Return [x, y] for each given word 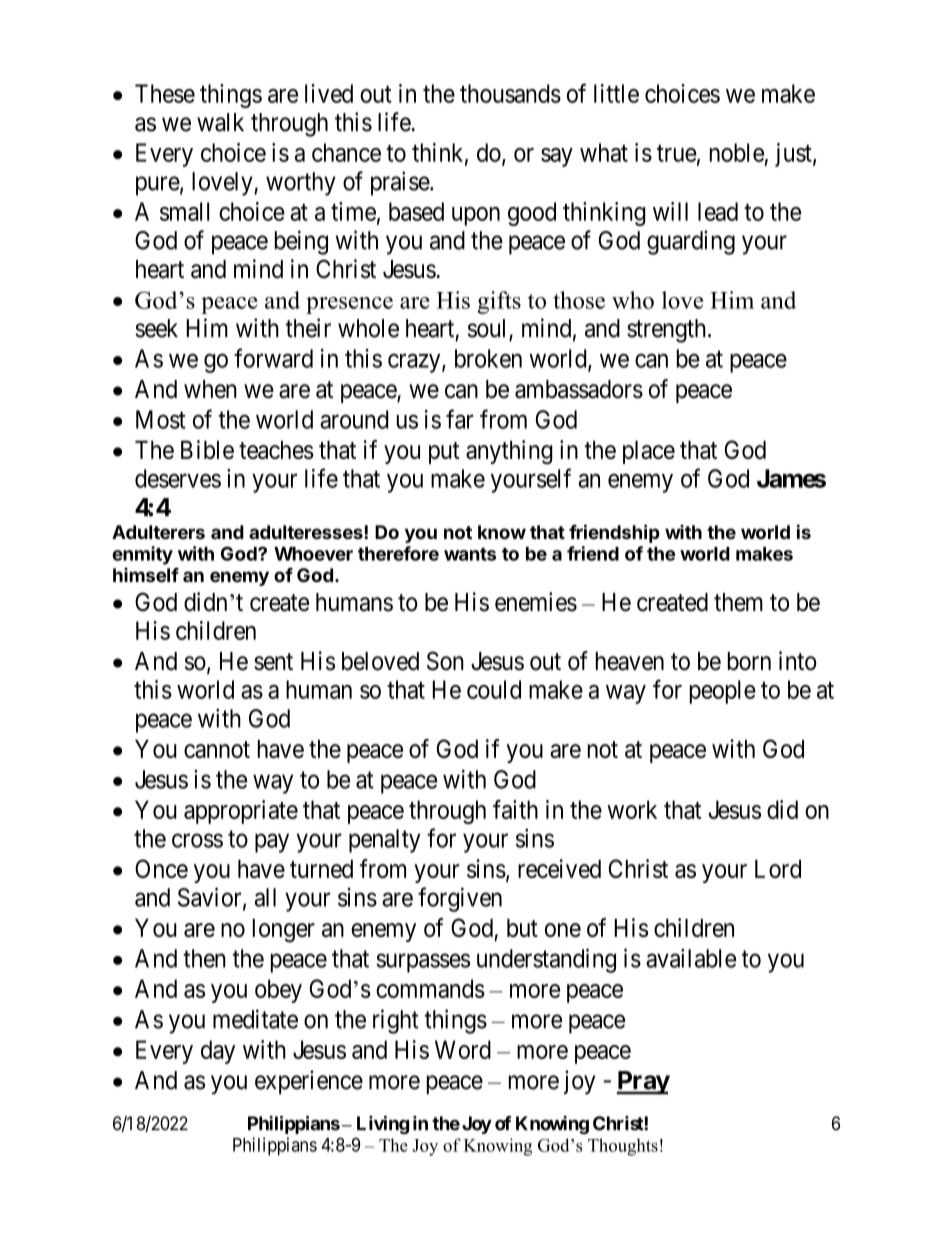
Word [463, 1049]
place [649, 452]
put [444, 453]
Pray [643, 1083]
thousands [510, 93]
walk [220, 122]
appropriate [241, 812]
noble [737, 152]
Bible [207, 449]
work [632, 809]
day [218, 1052]
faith [515, 809]
